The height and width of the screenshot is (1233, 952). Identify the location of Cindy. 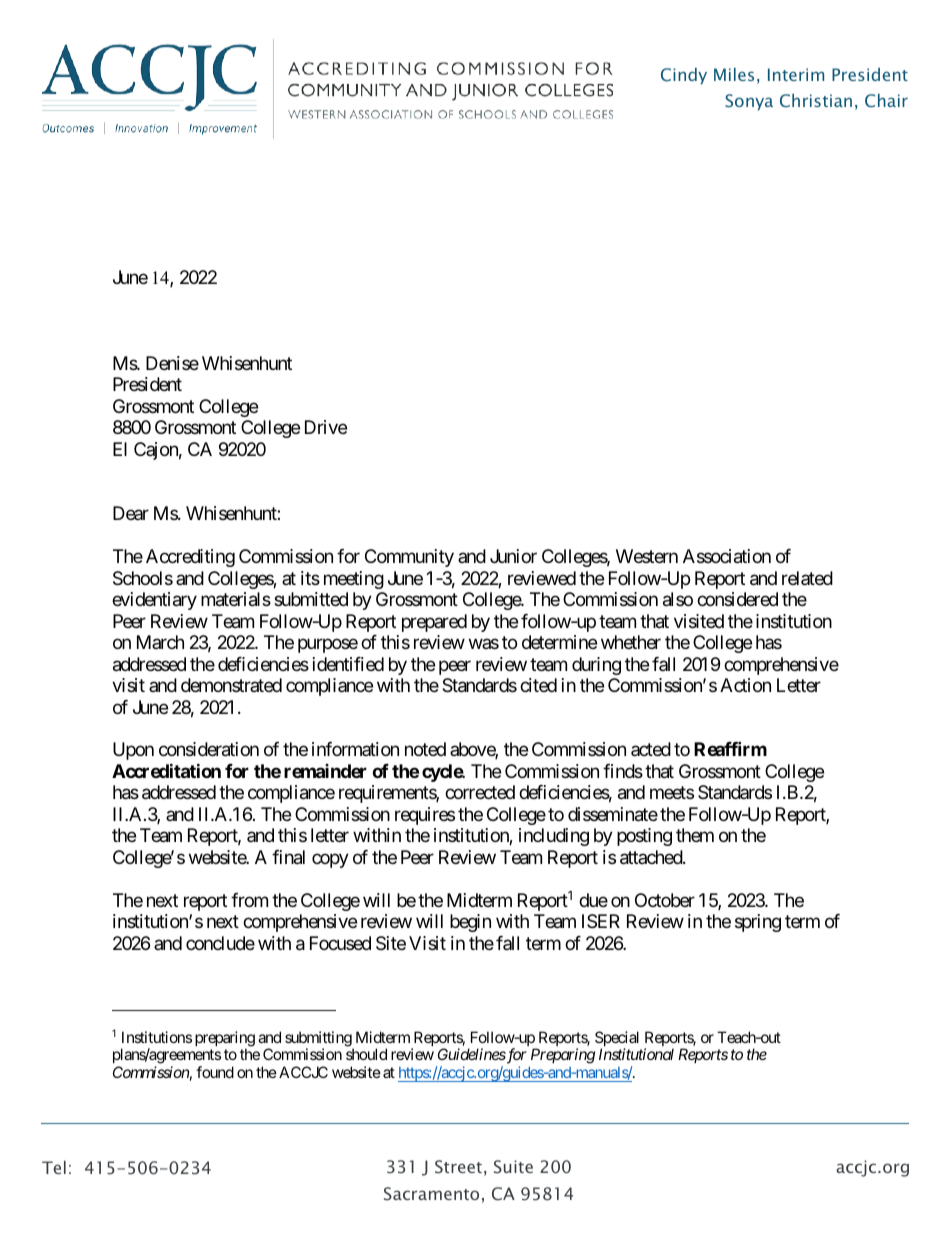
(684, 76).
